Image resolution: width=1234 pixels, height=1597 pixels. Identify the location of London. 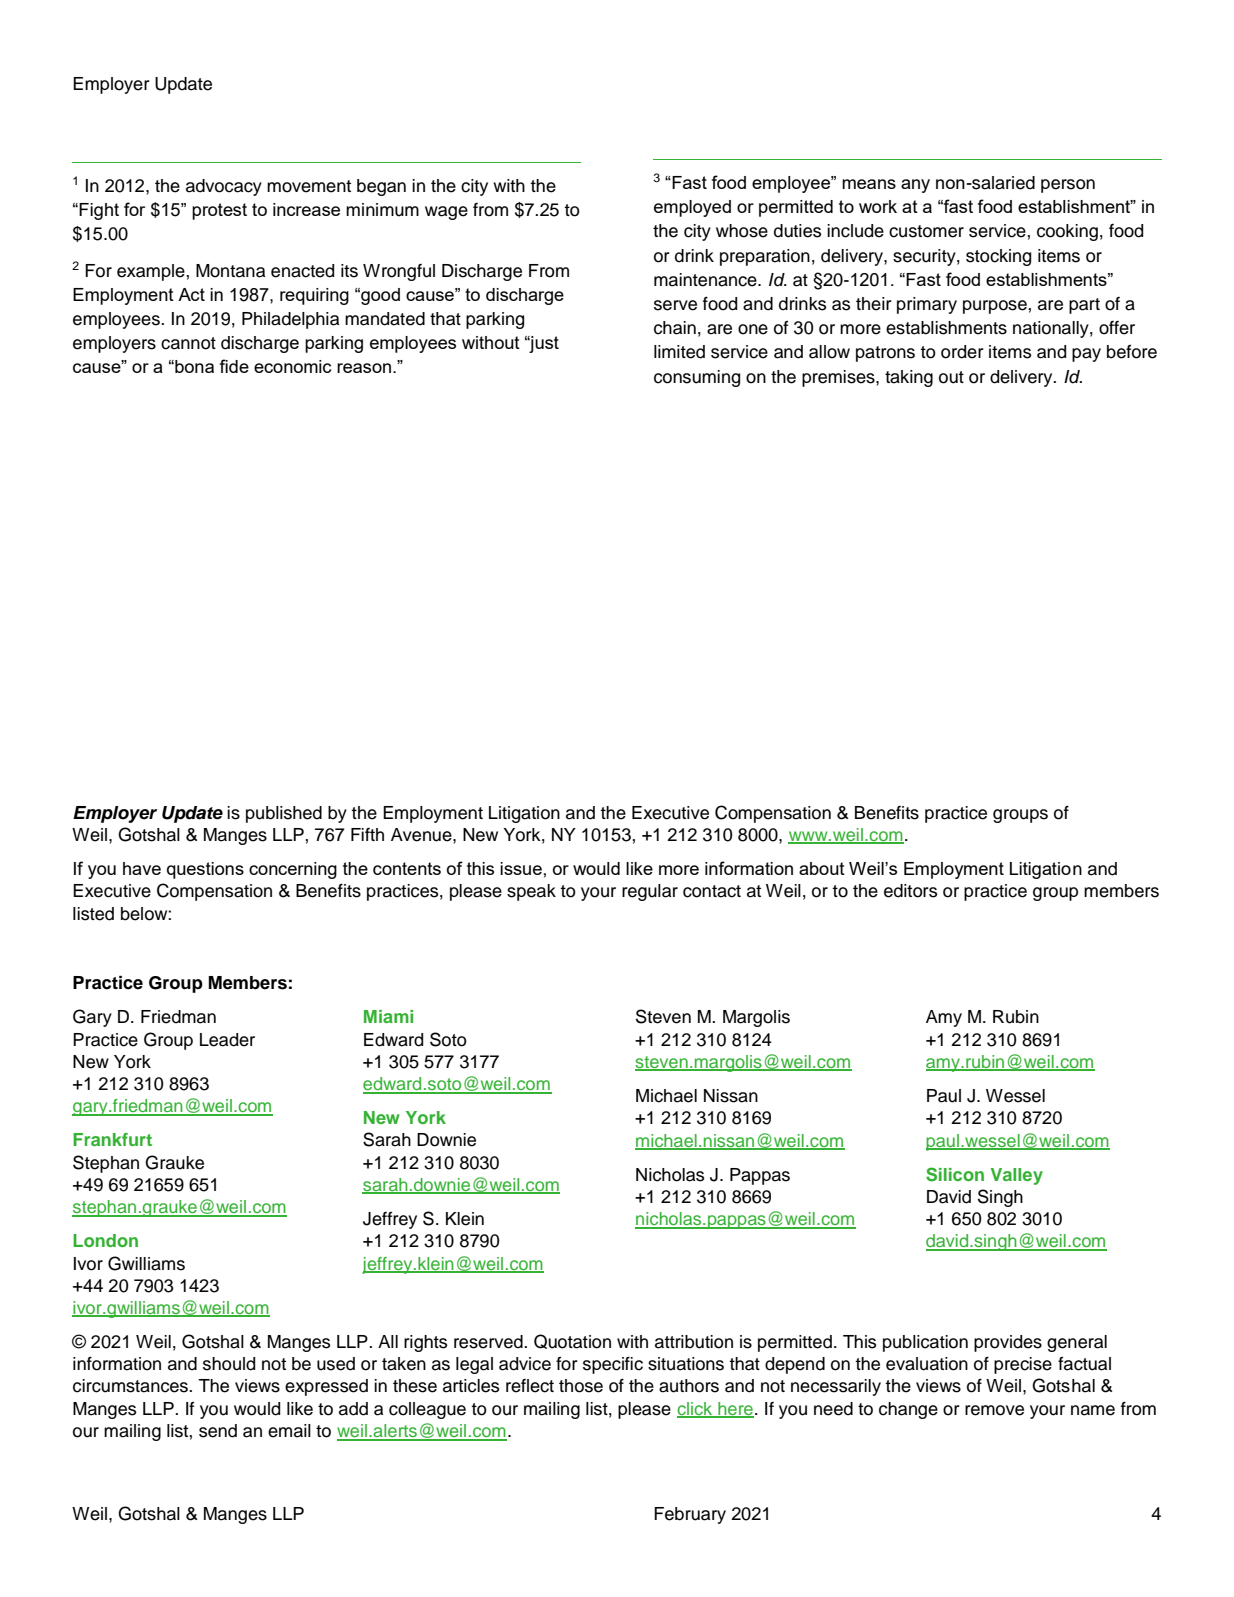
(105, 1240).
